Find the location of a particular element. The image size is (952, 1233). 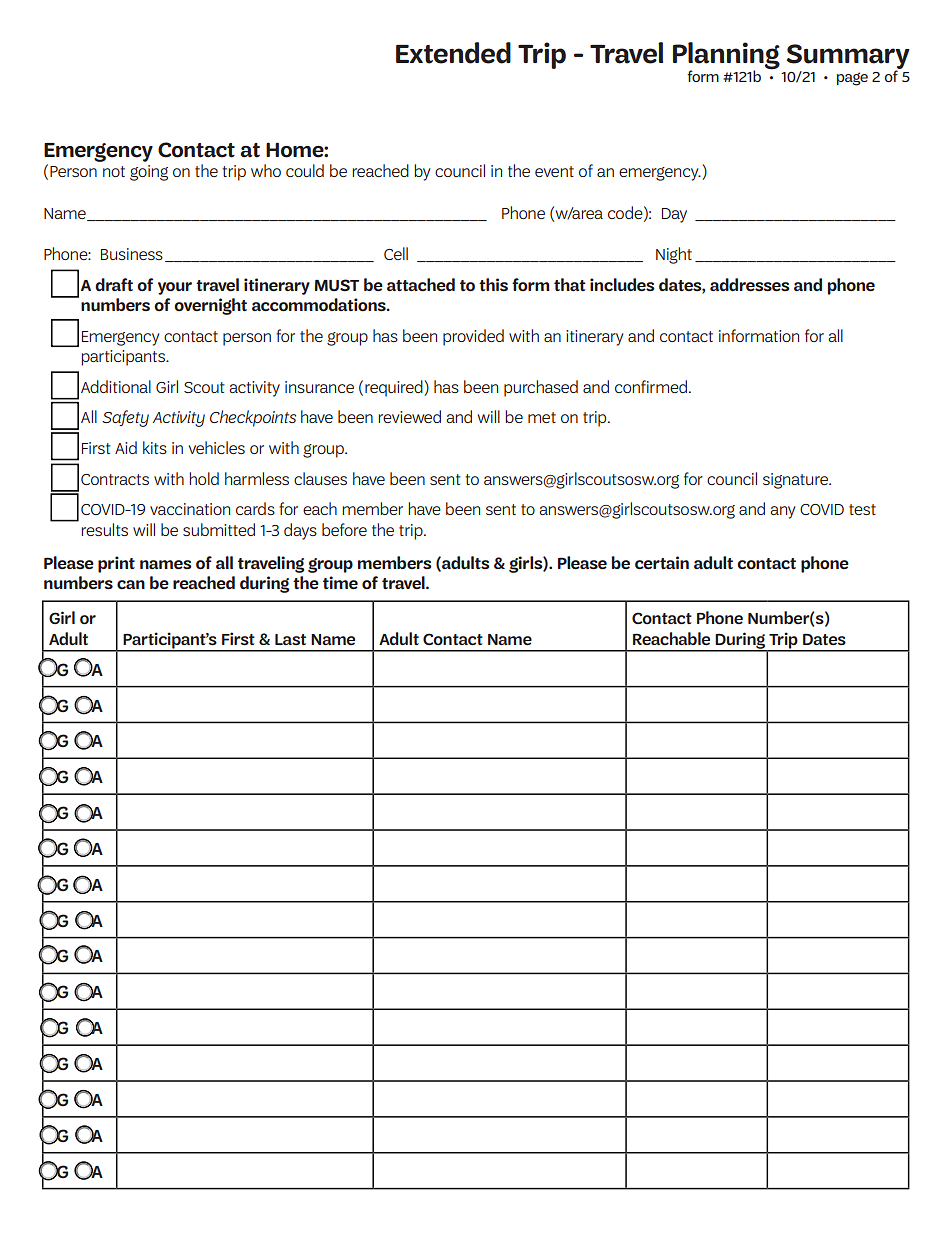

Summary is located at coordinates (848, 58).
